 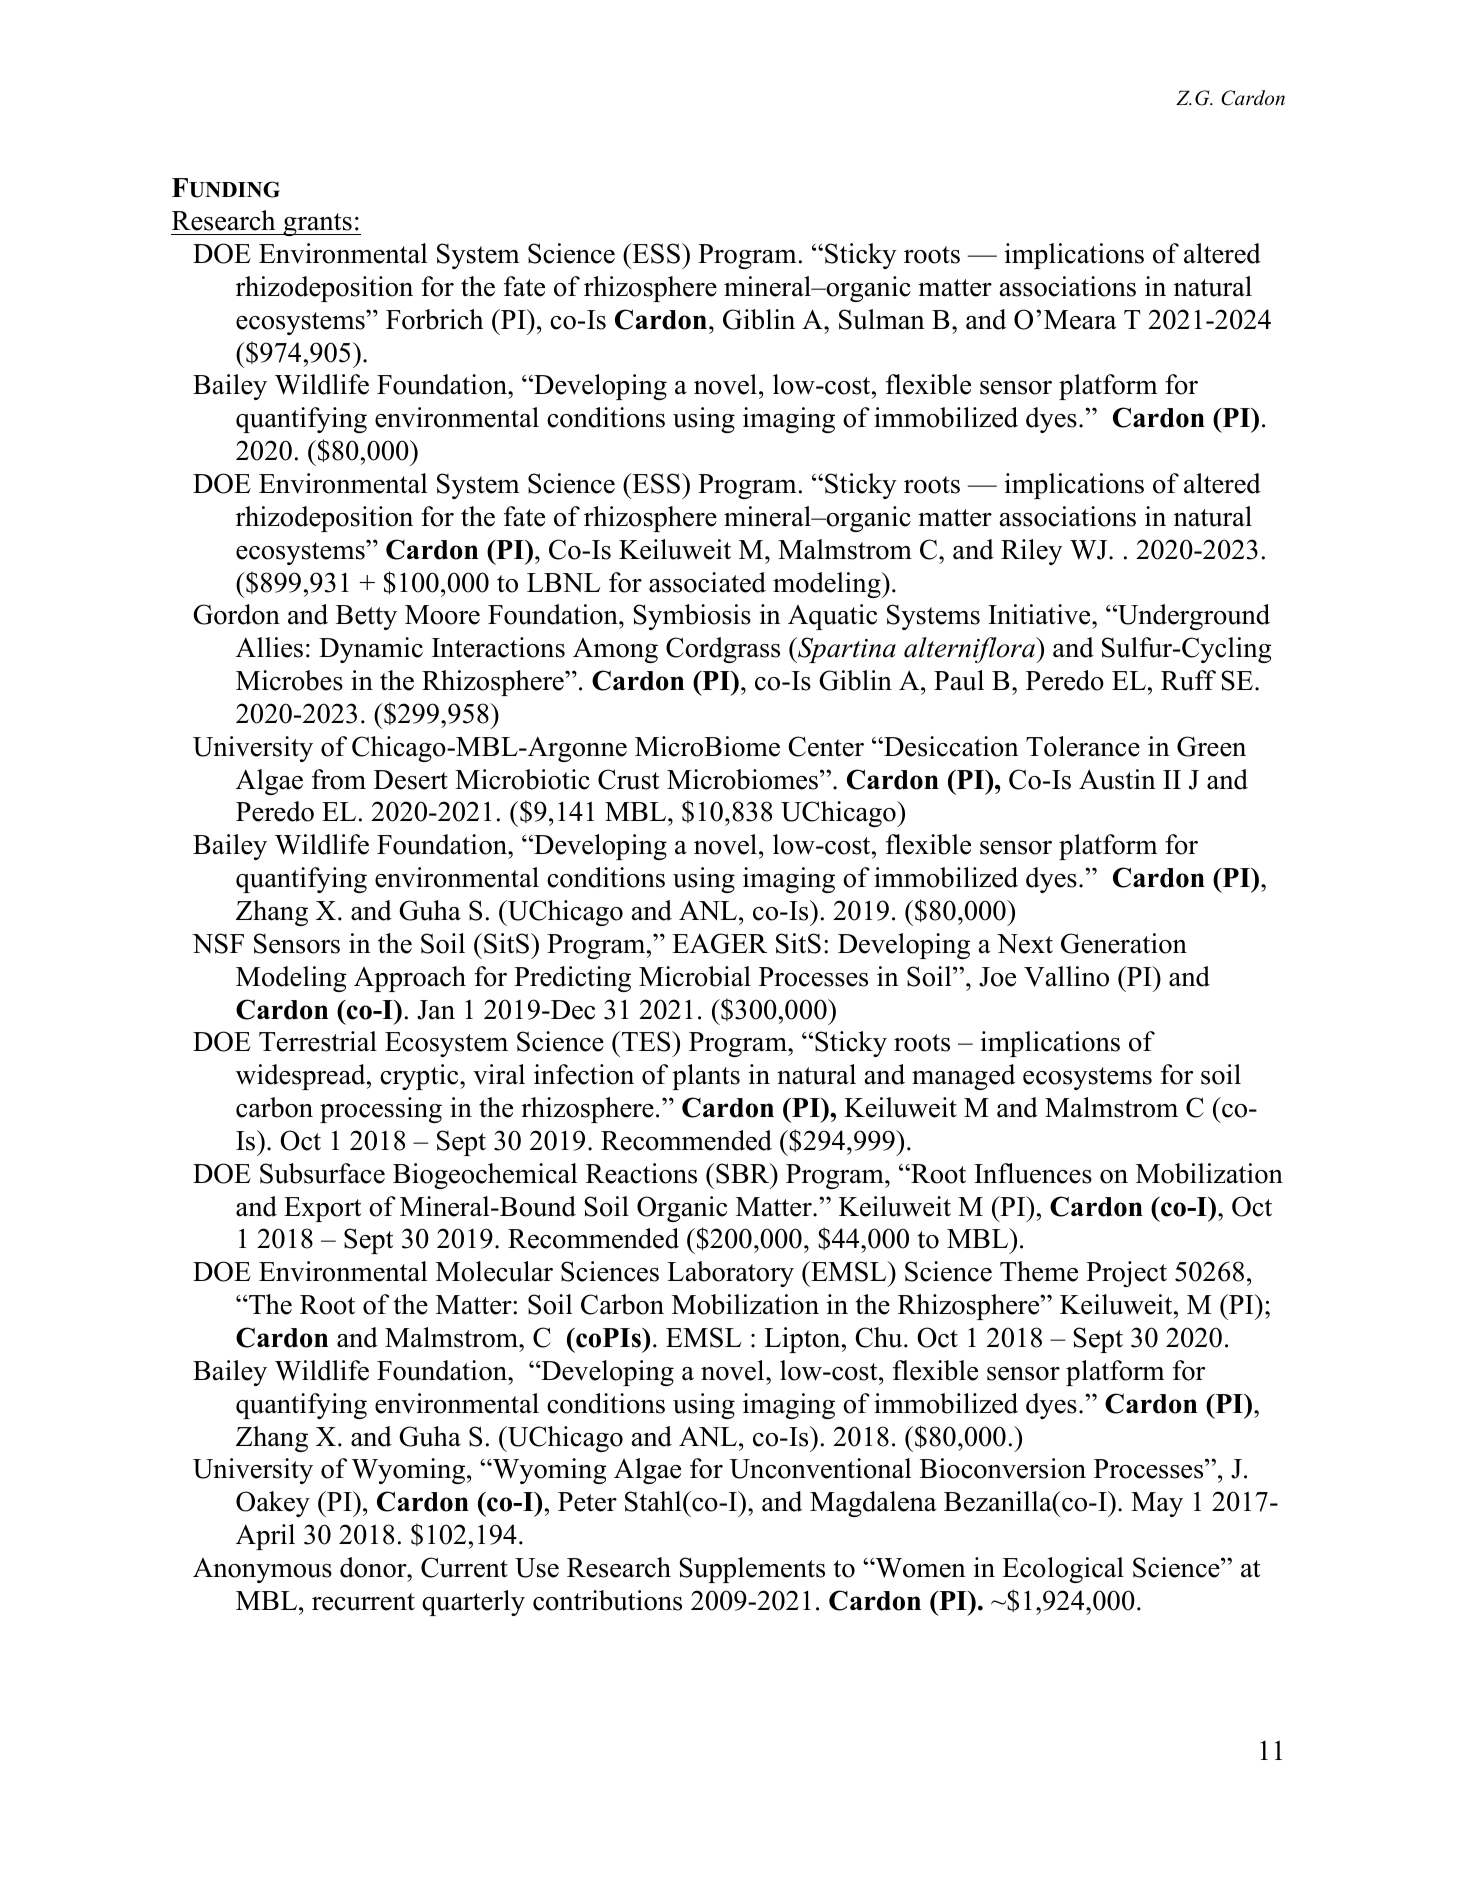 I want to click on Supplements, so click(x=752, y=1570).
